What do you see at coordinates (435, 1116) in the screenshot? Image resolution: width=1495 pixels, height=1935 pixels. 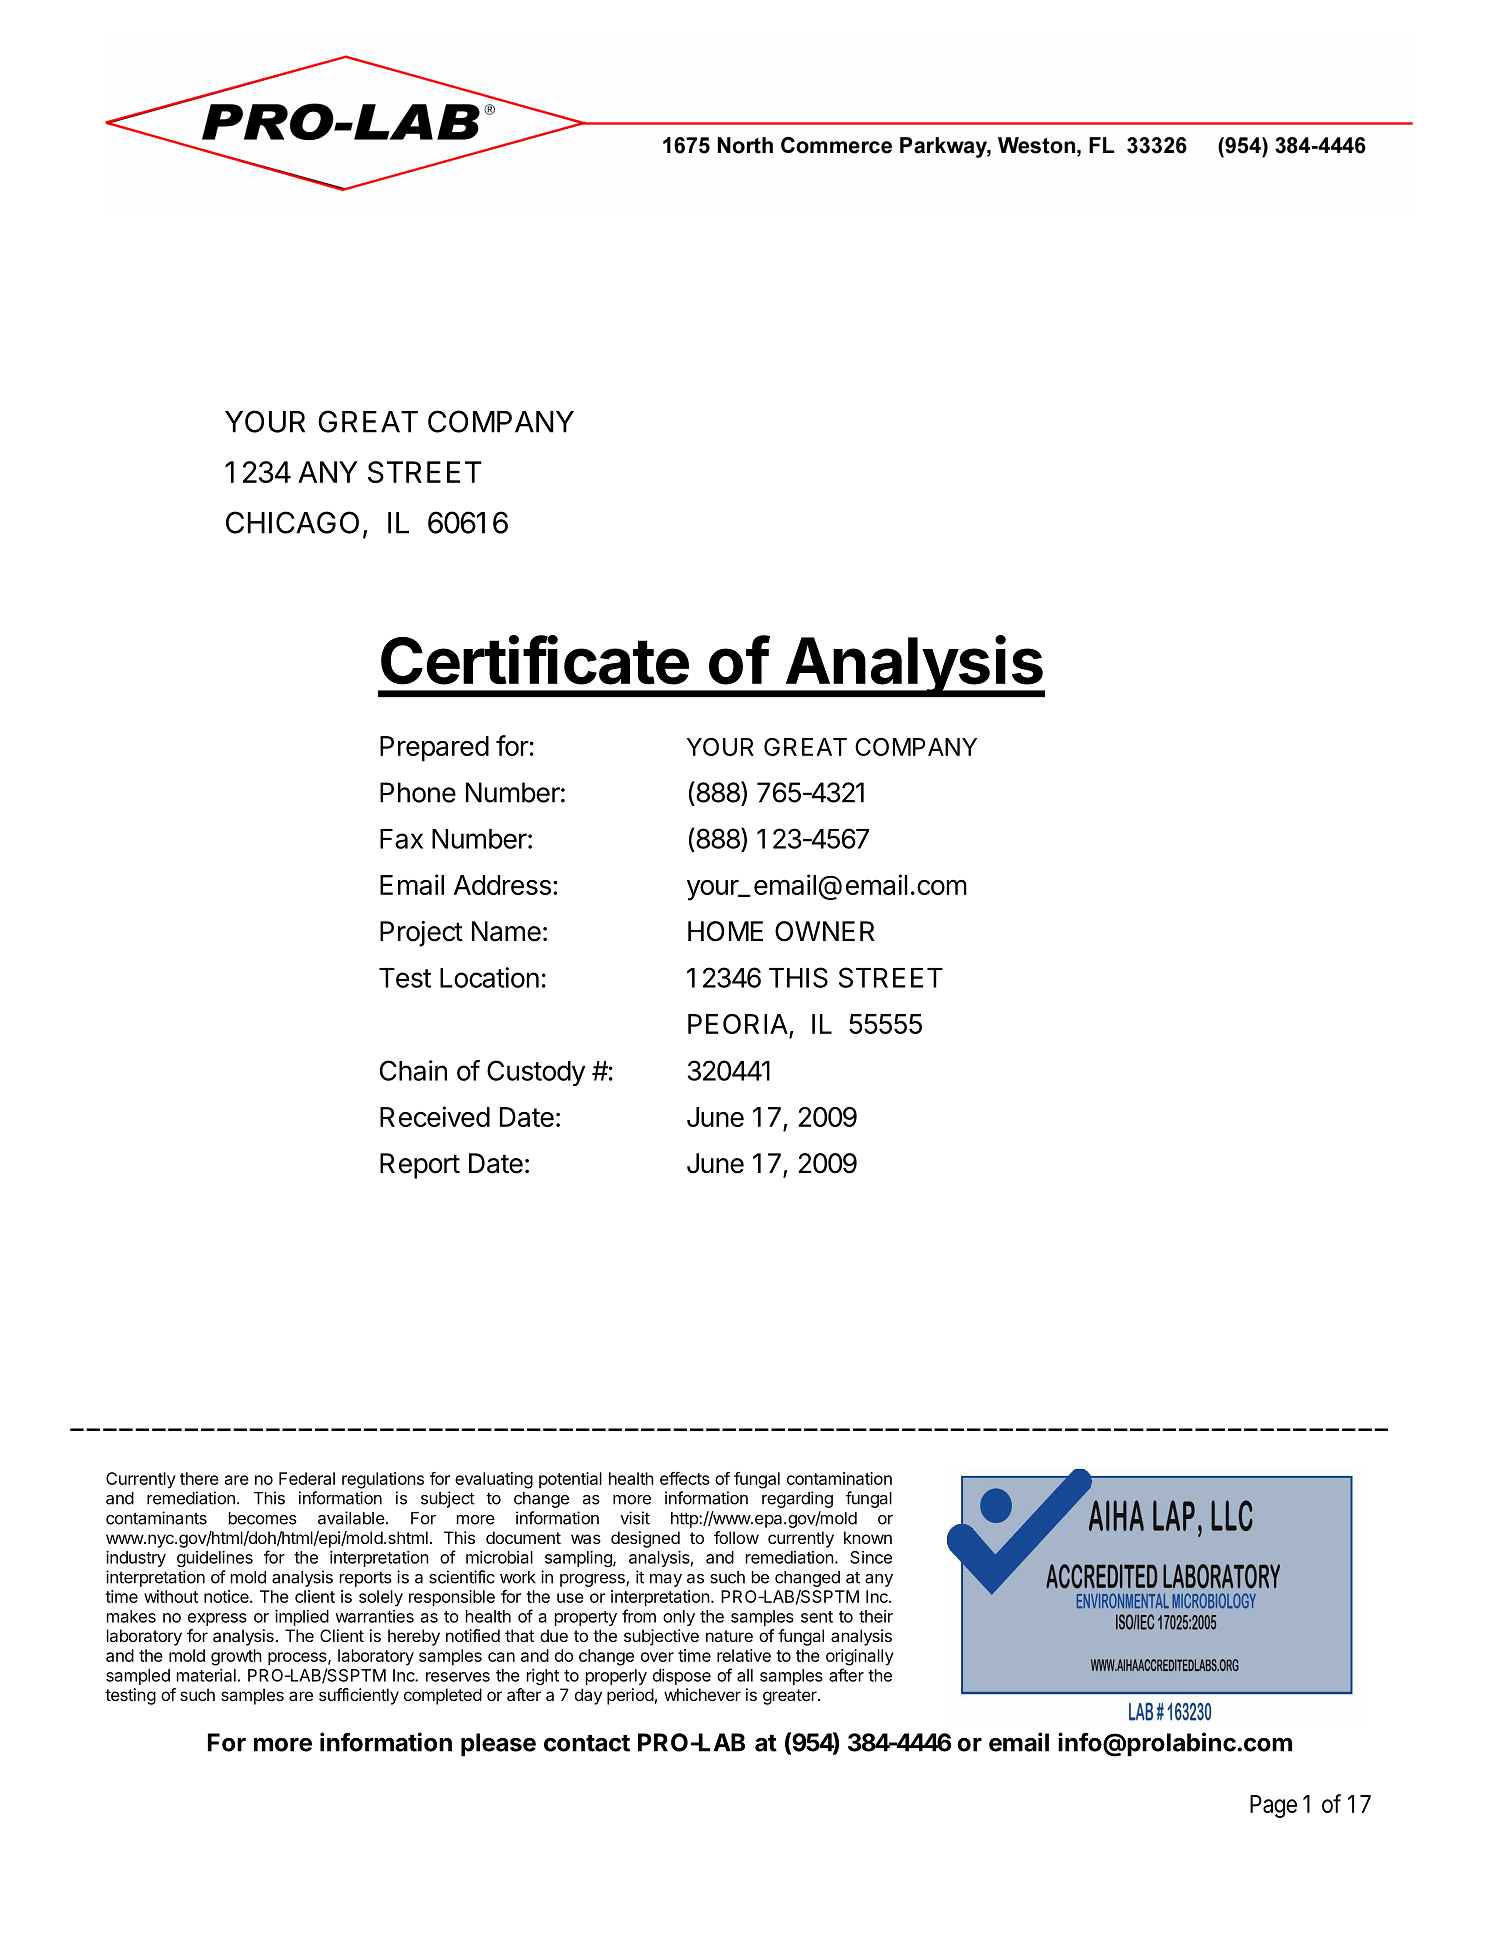 I see `Received` at bounding box center [435, 1116].
